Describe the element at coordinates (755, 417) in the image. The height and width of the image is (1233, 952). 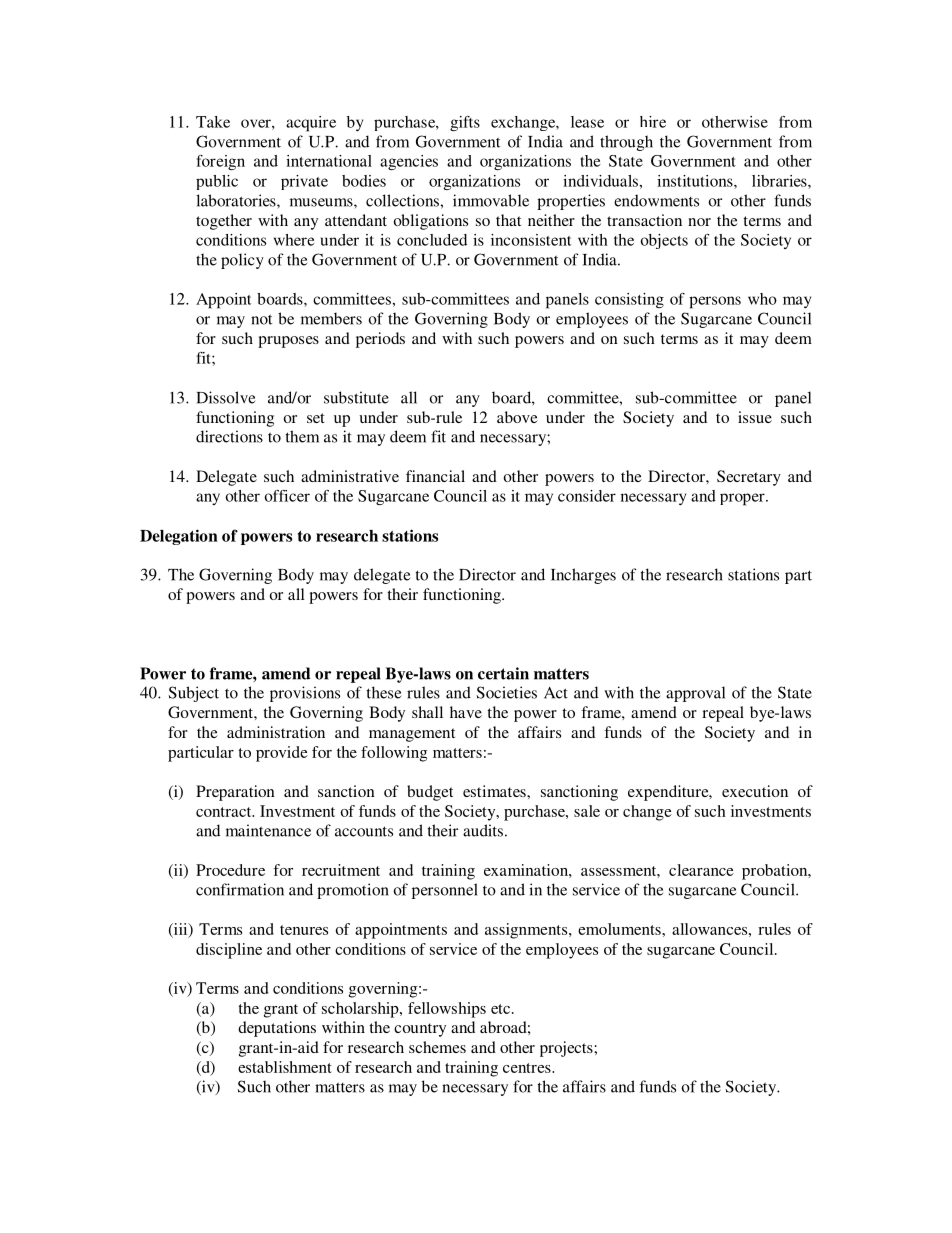
I see `issue` at that location.
